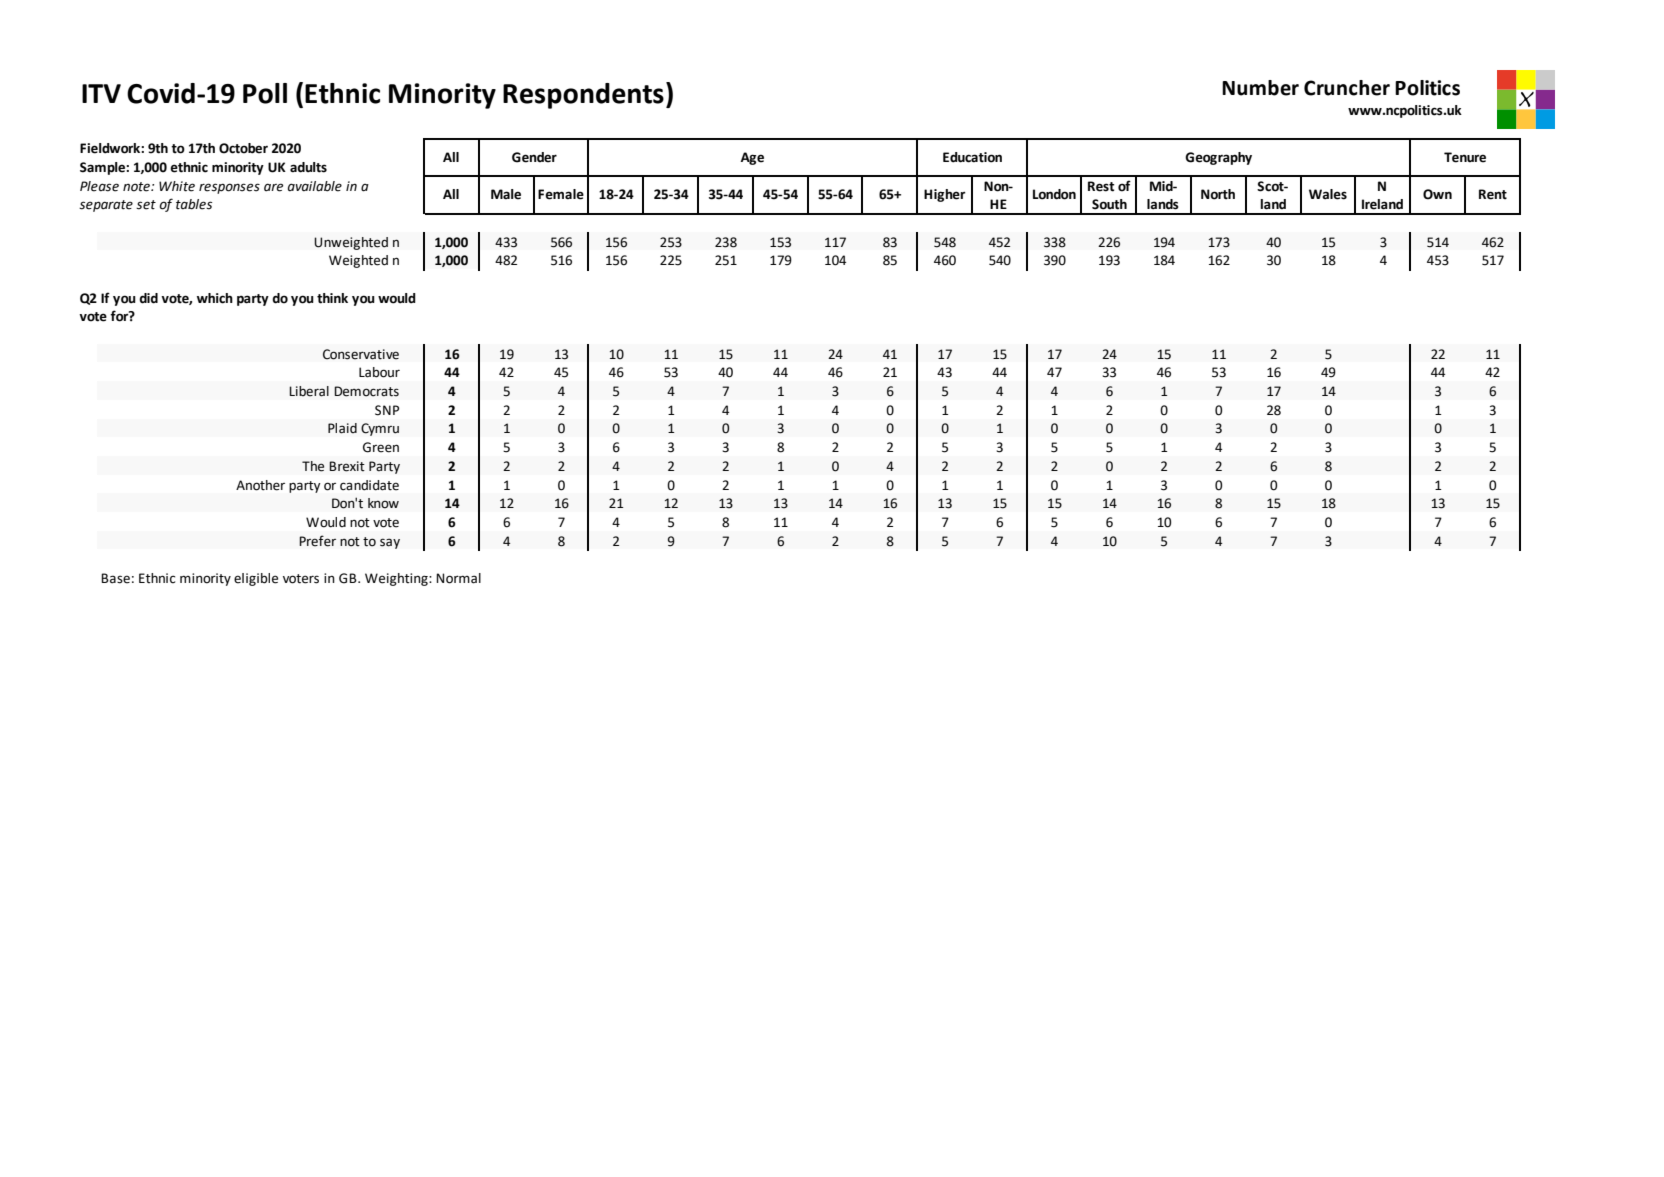  I want to click on Respondents, so click(583, 96).
